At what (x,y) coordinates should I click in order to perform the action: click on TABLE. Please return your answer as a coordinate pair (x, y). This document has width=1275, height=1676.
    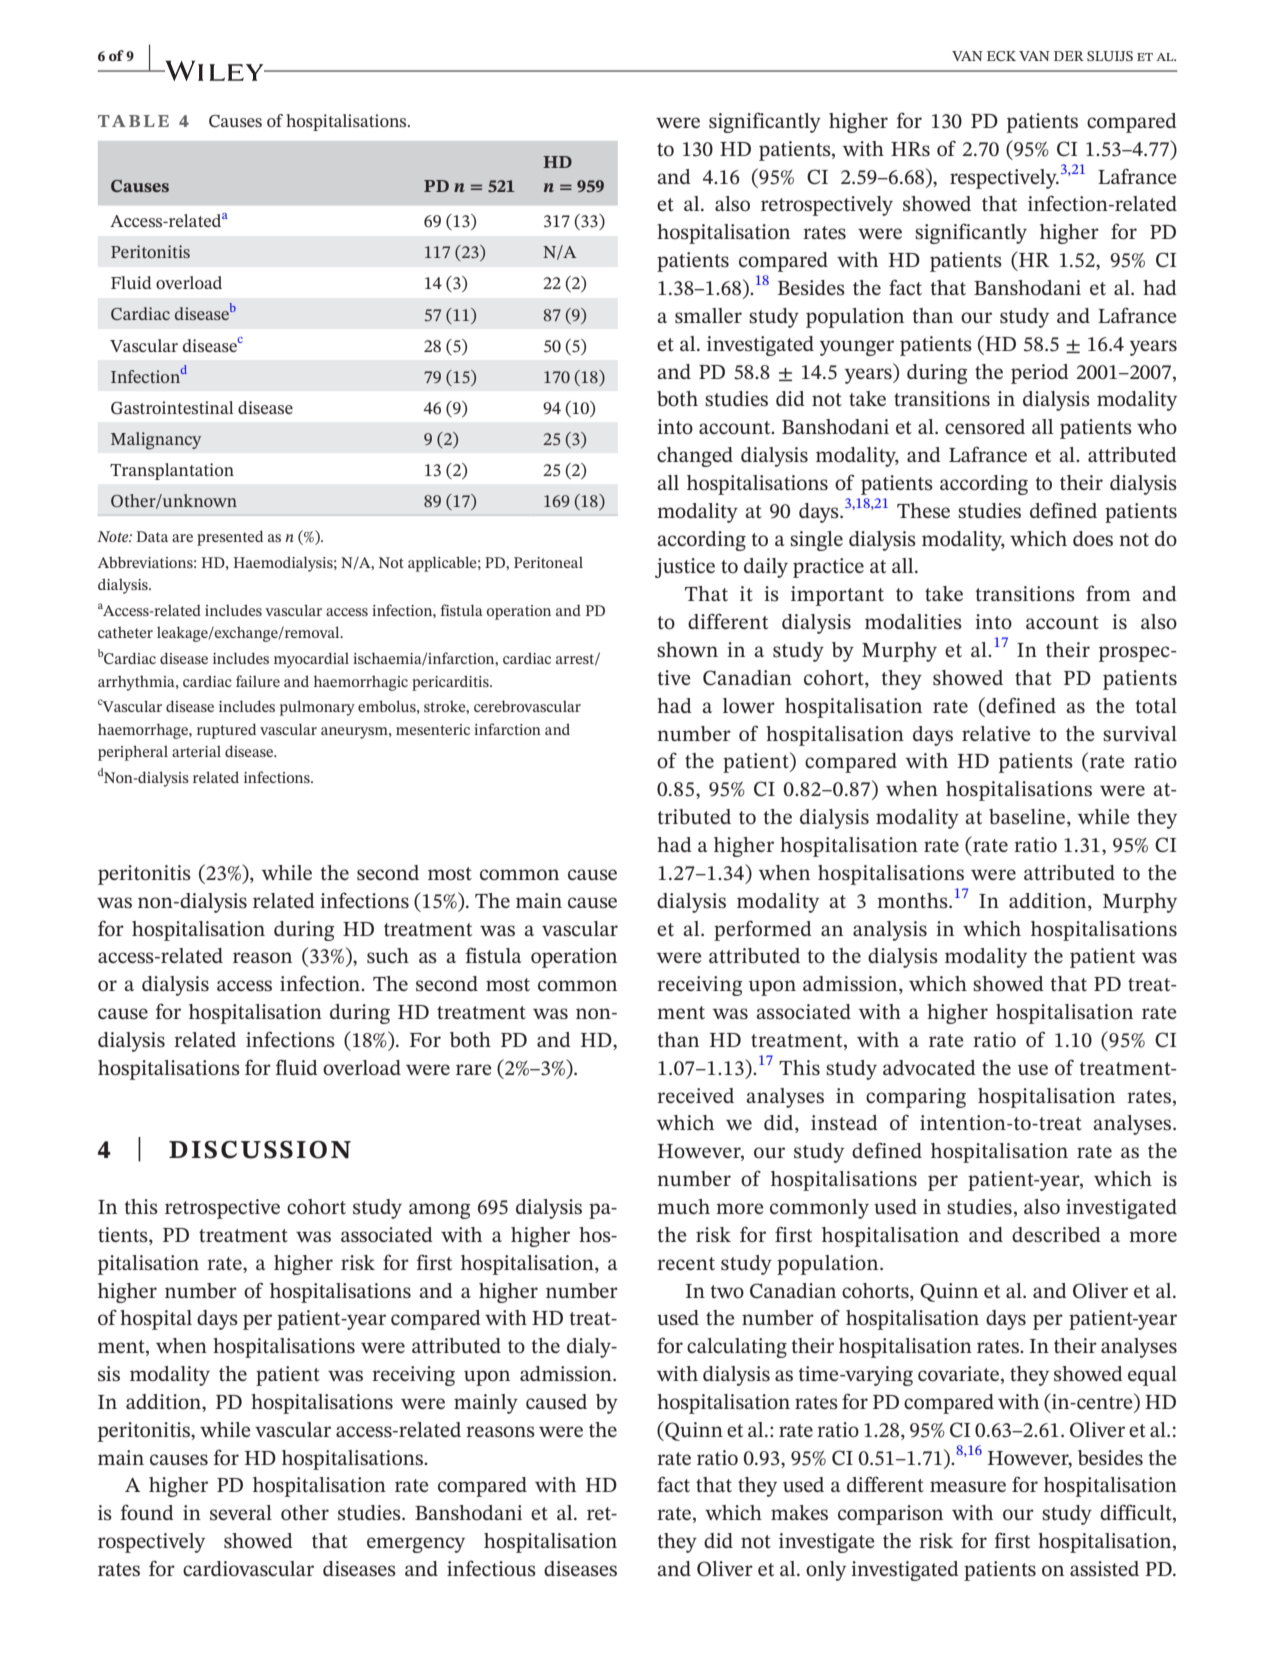
    Looking at the image, I should click on (133, 121).
